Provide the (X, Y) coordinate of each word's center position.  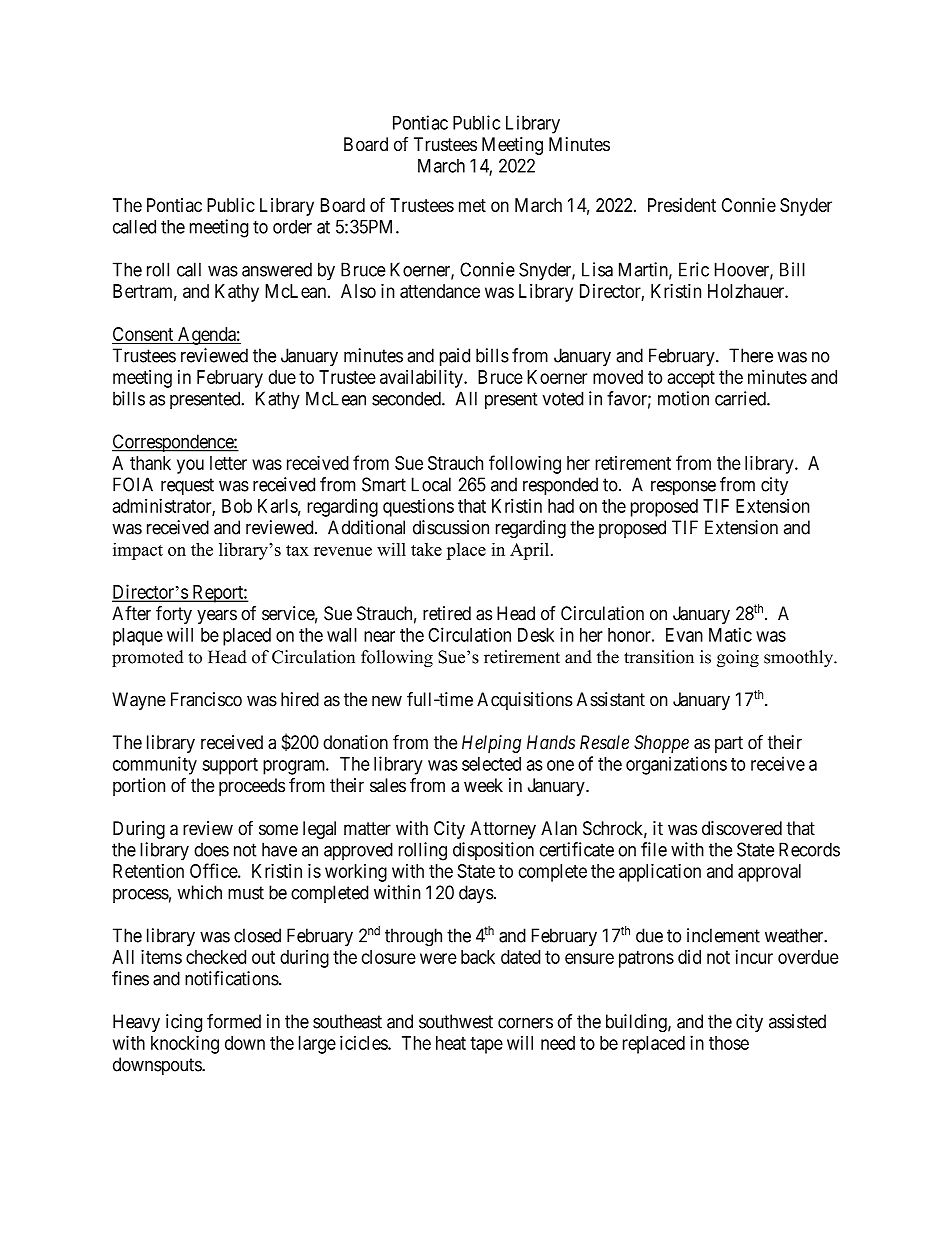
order (292, 226)
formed (234, 1021)
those (729, 1043)
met (472, 205)
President (682, 205)
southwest (456, 1021)
